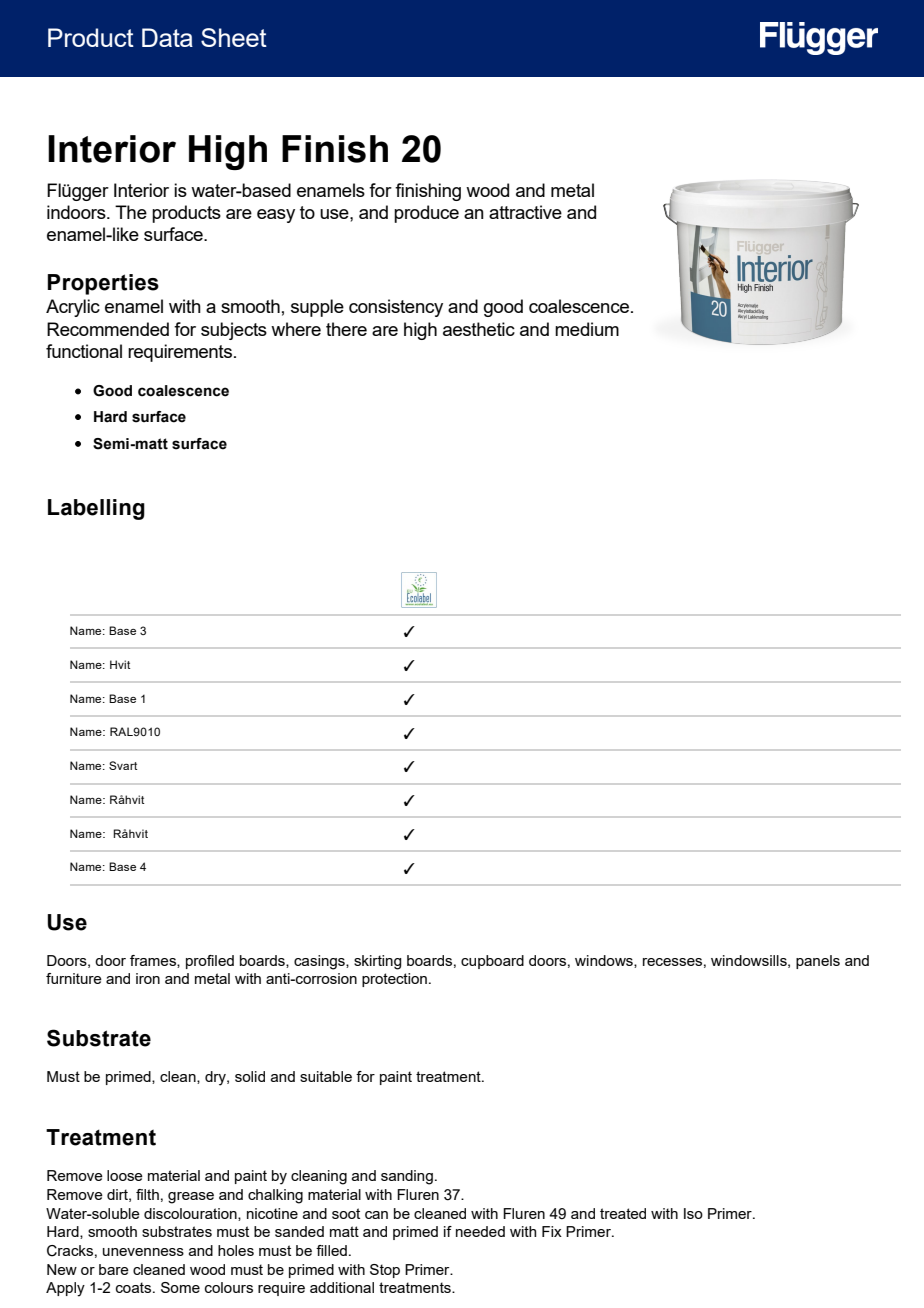 The width and height of the screenshot is (924, 1308). What do you see at coordinates (525, 212) in the screenshot?
I see `attractive` at bounding box center [525, 212].
